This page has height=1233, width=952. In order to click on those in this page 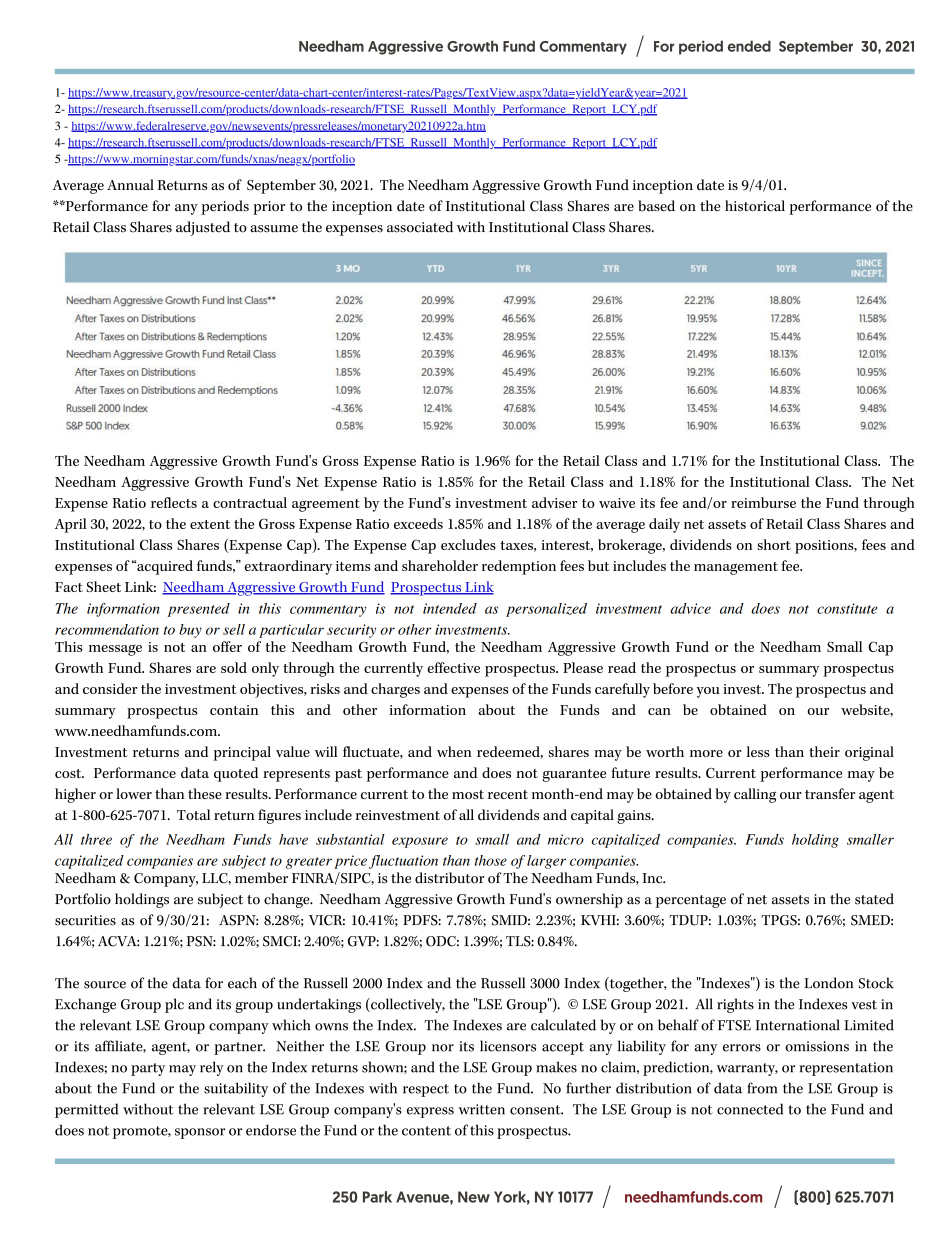, I will do `click(491, 860)`.
